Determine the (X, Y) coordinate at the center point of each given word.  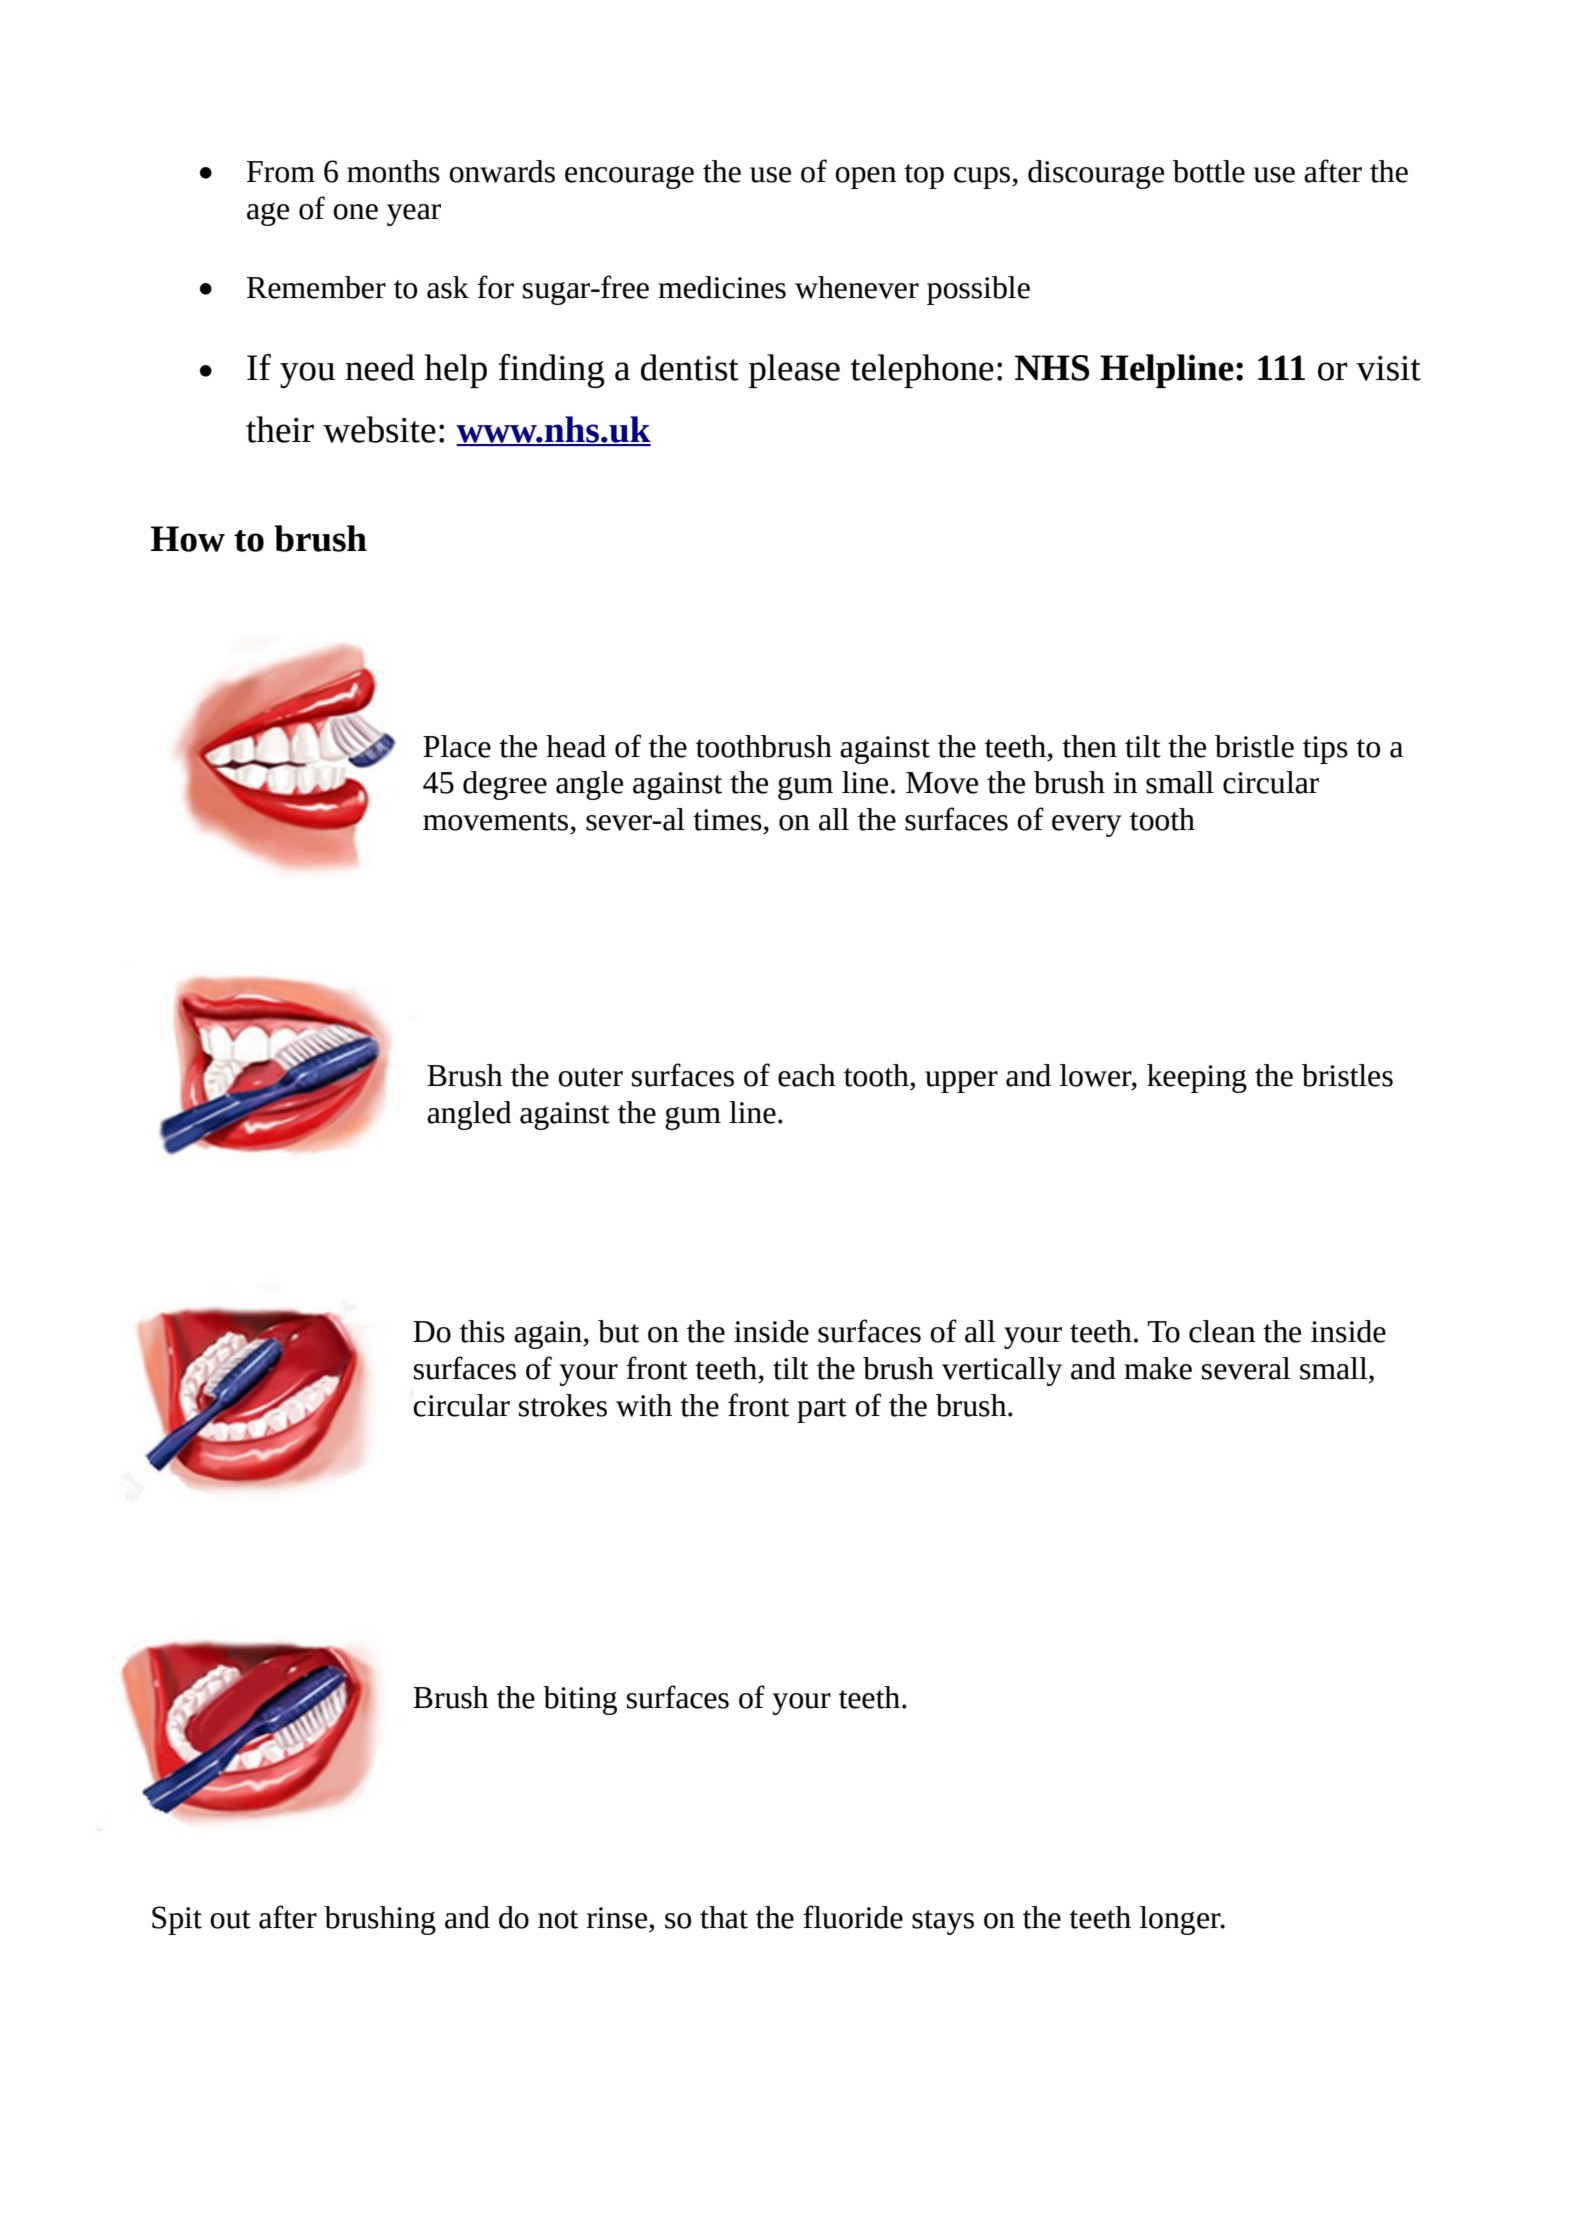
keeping (1197, 1078)
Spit (177, 1920)
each (807, 1075)
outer (590, 1077)
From (281, 172)
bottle (1209, 171)
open (865, 178)
